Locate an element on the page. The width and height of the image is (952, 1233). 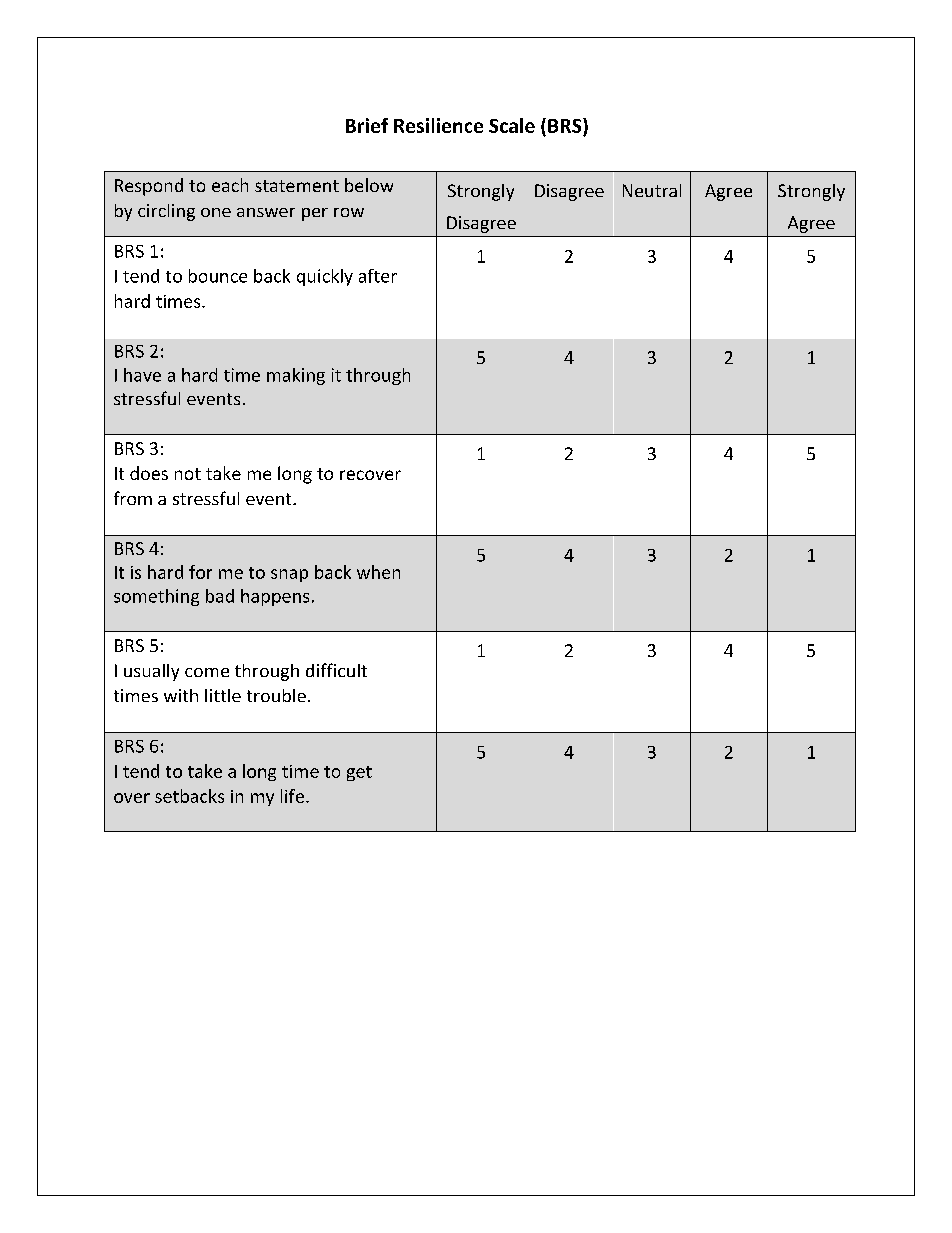
difficult is located at coordinates (336, 670).
